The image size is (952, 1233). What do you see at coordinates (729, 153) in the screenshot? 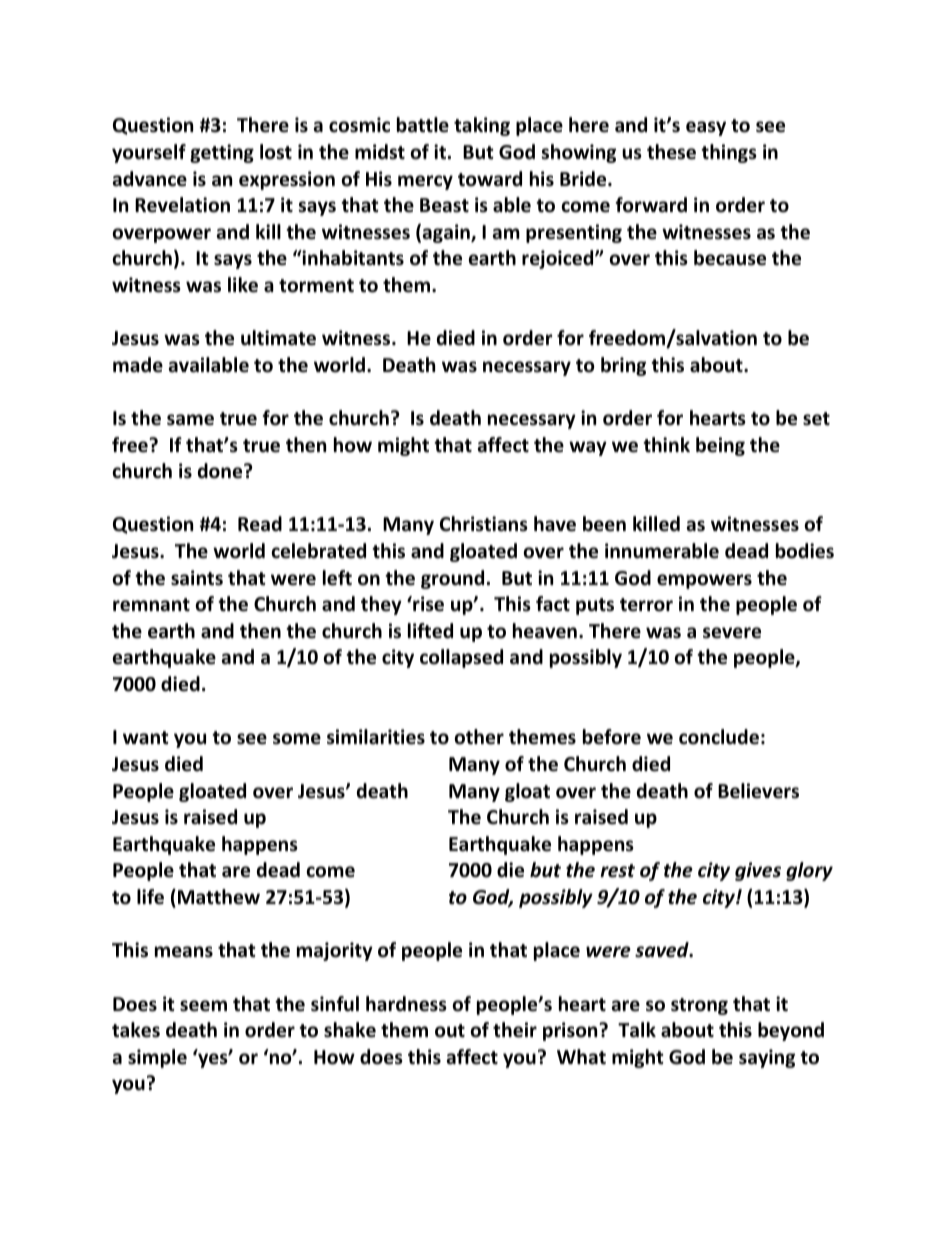
I see `things` at bounding box center [729, 153].
